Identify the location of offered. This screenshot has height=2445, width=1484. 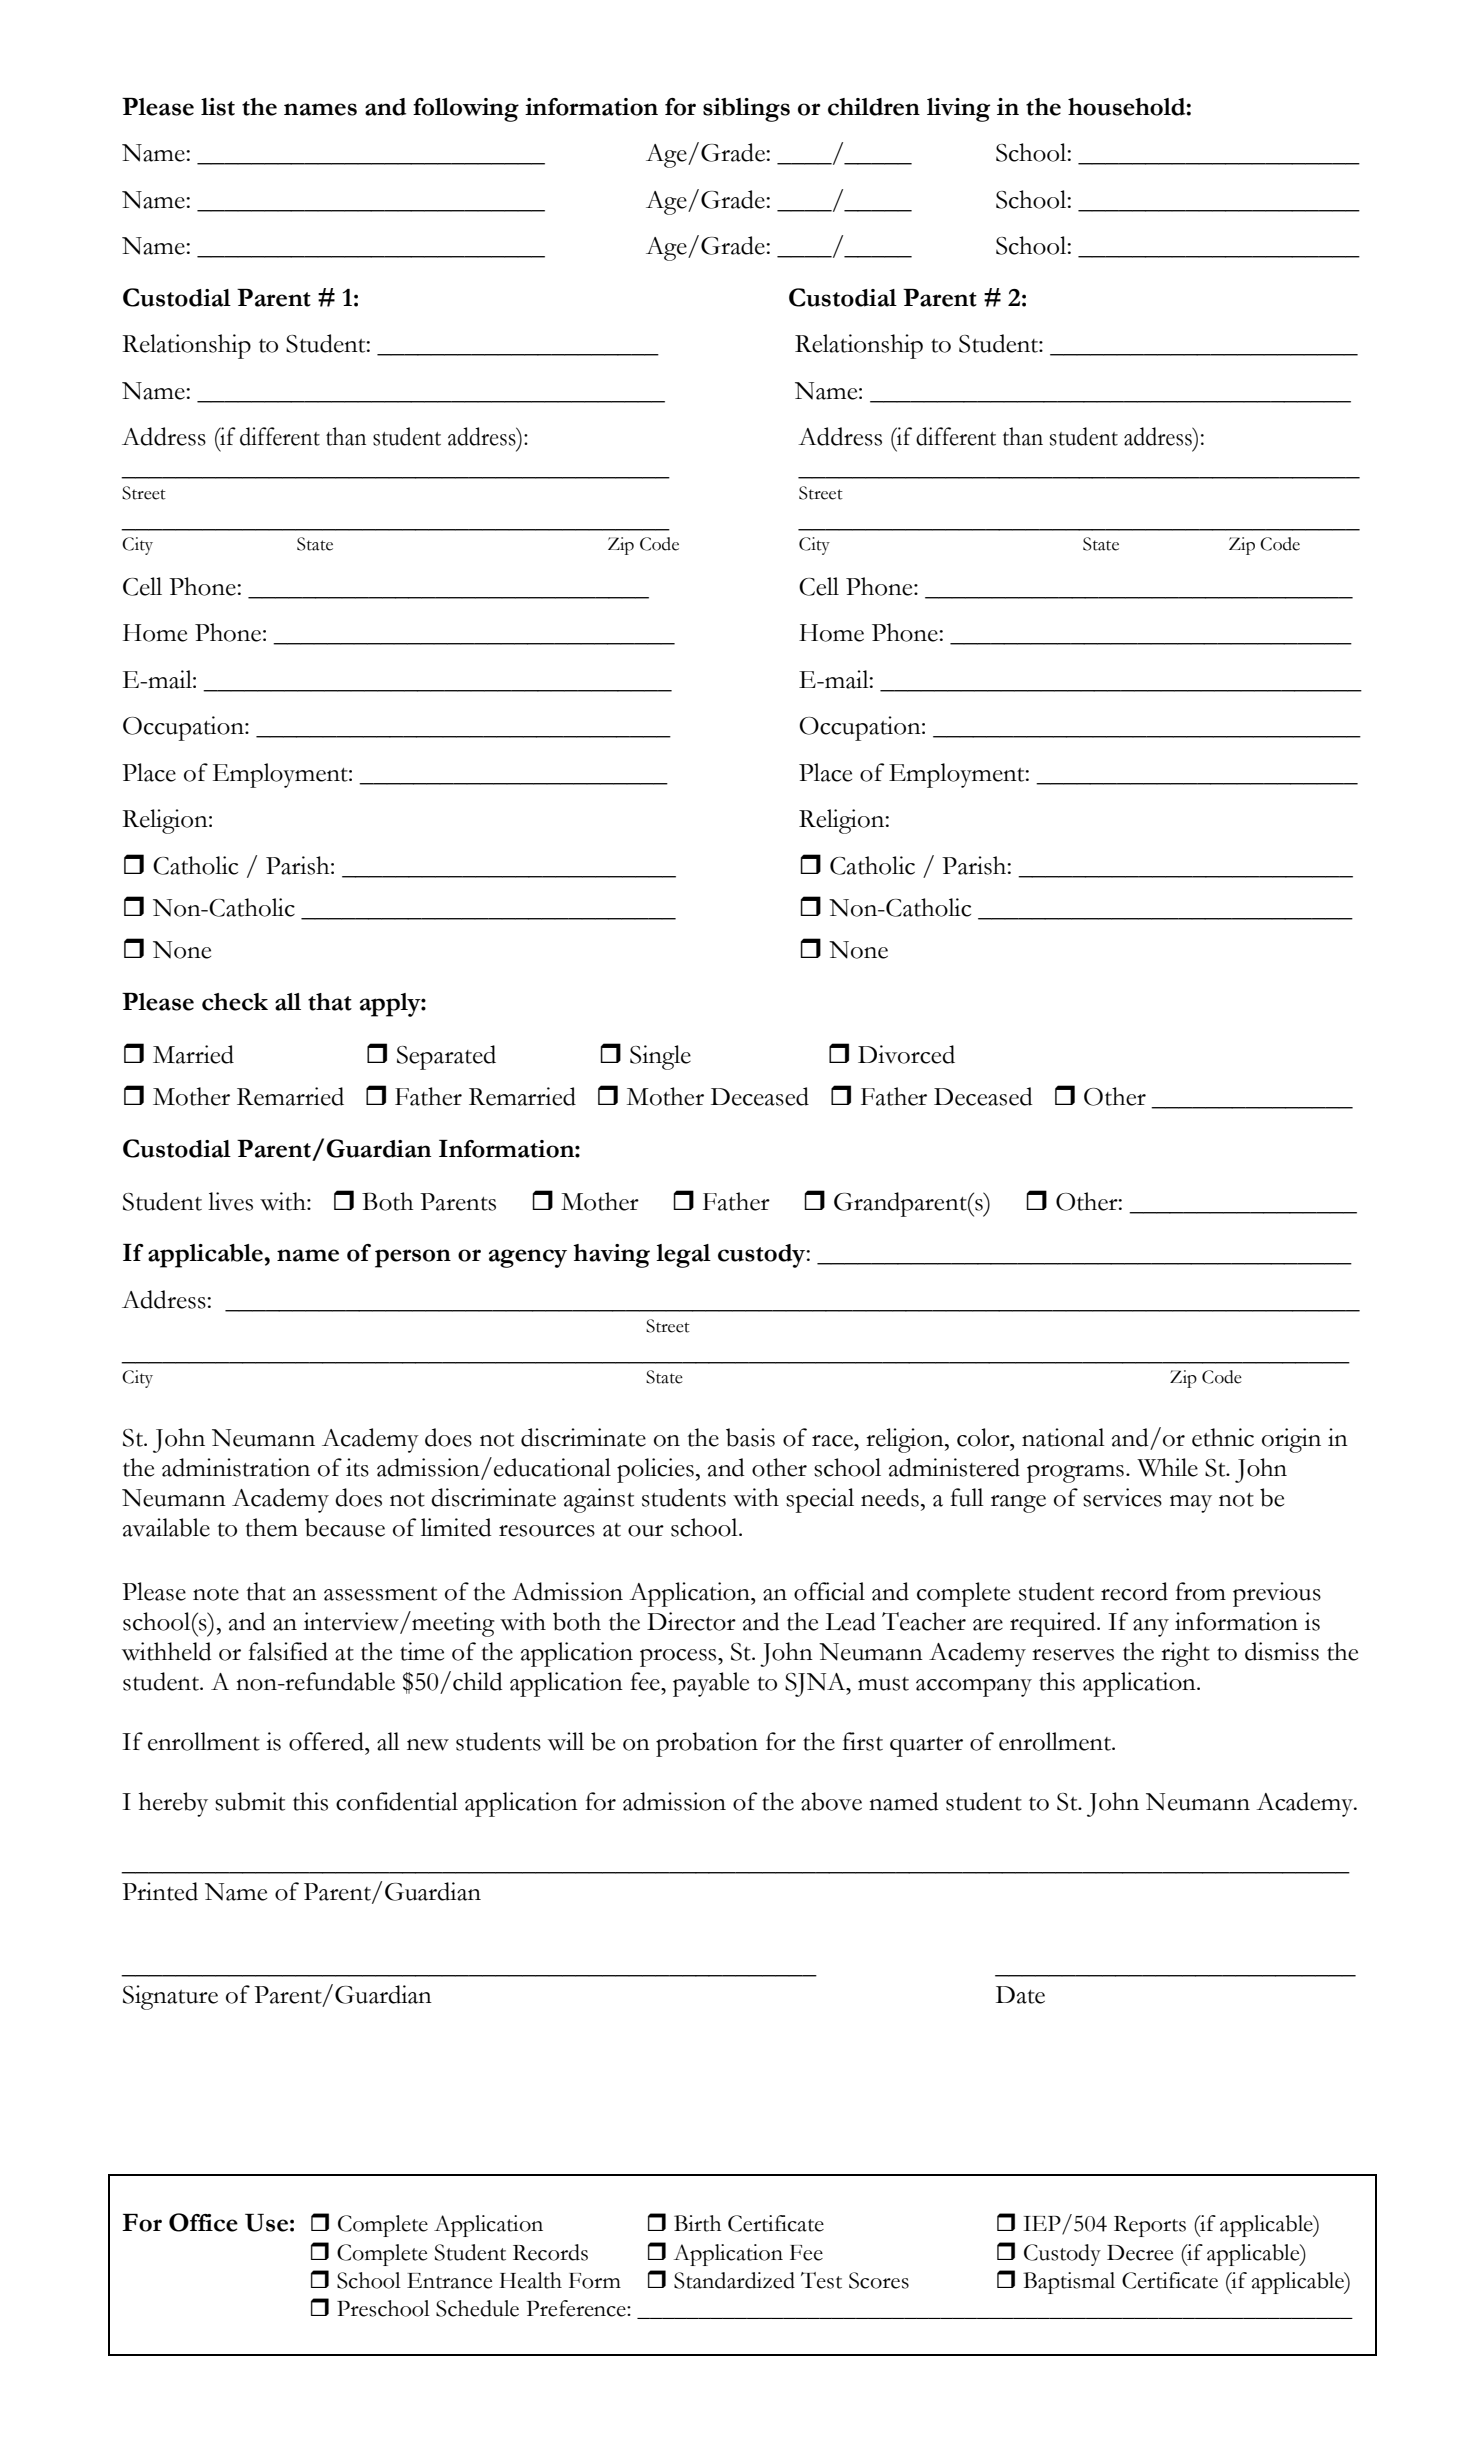
(327, 1741).
